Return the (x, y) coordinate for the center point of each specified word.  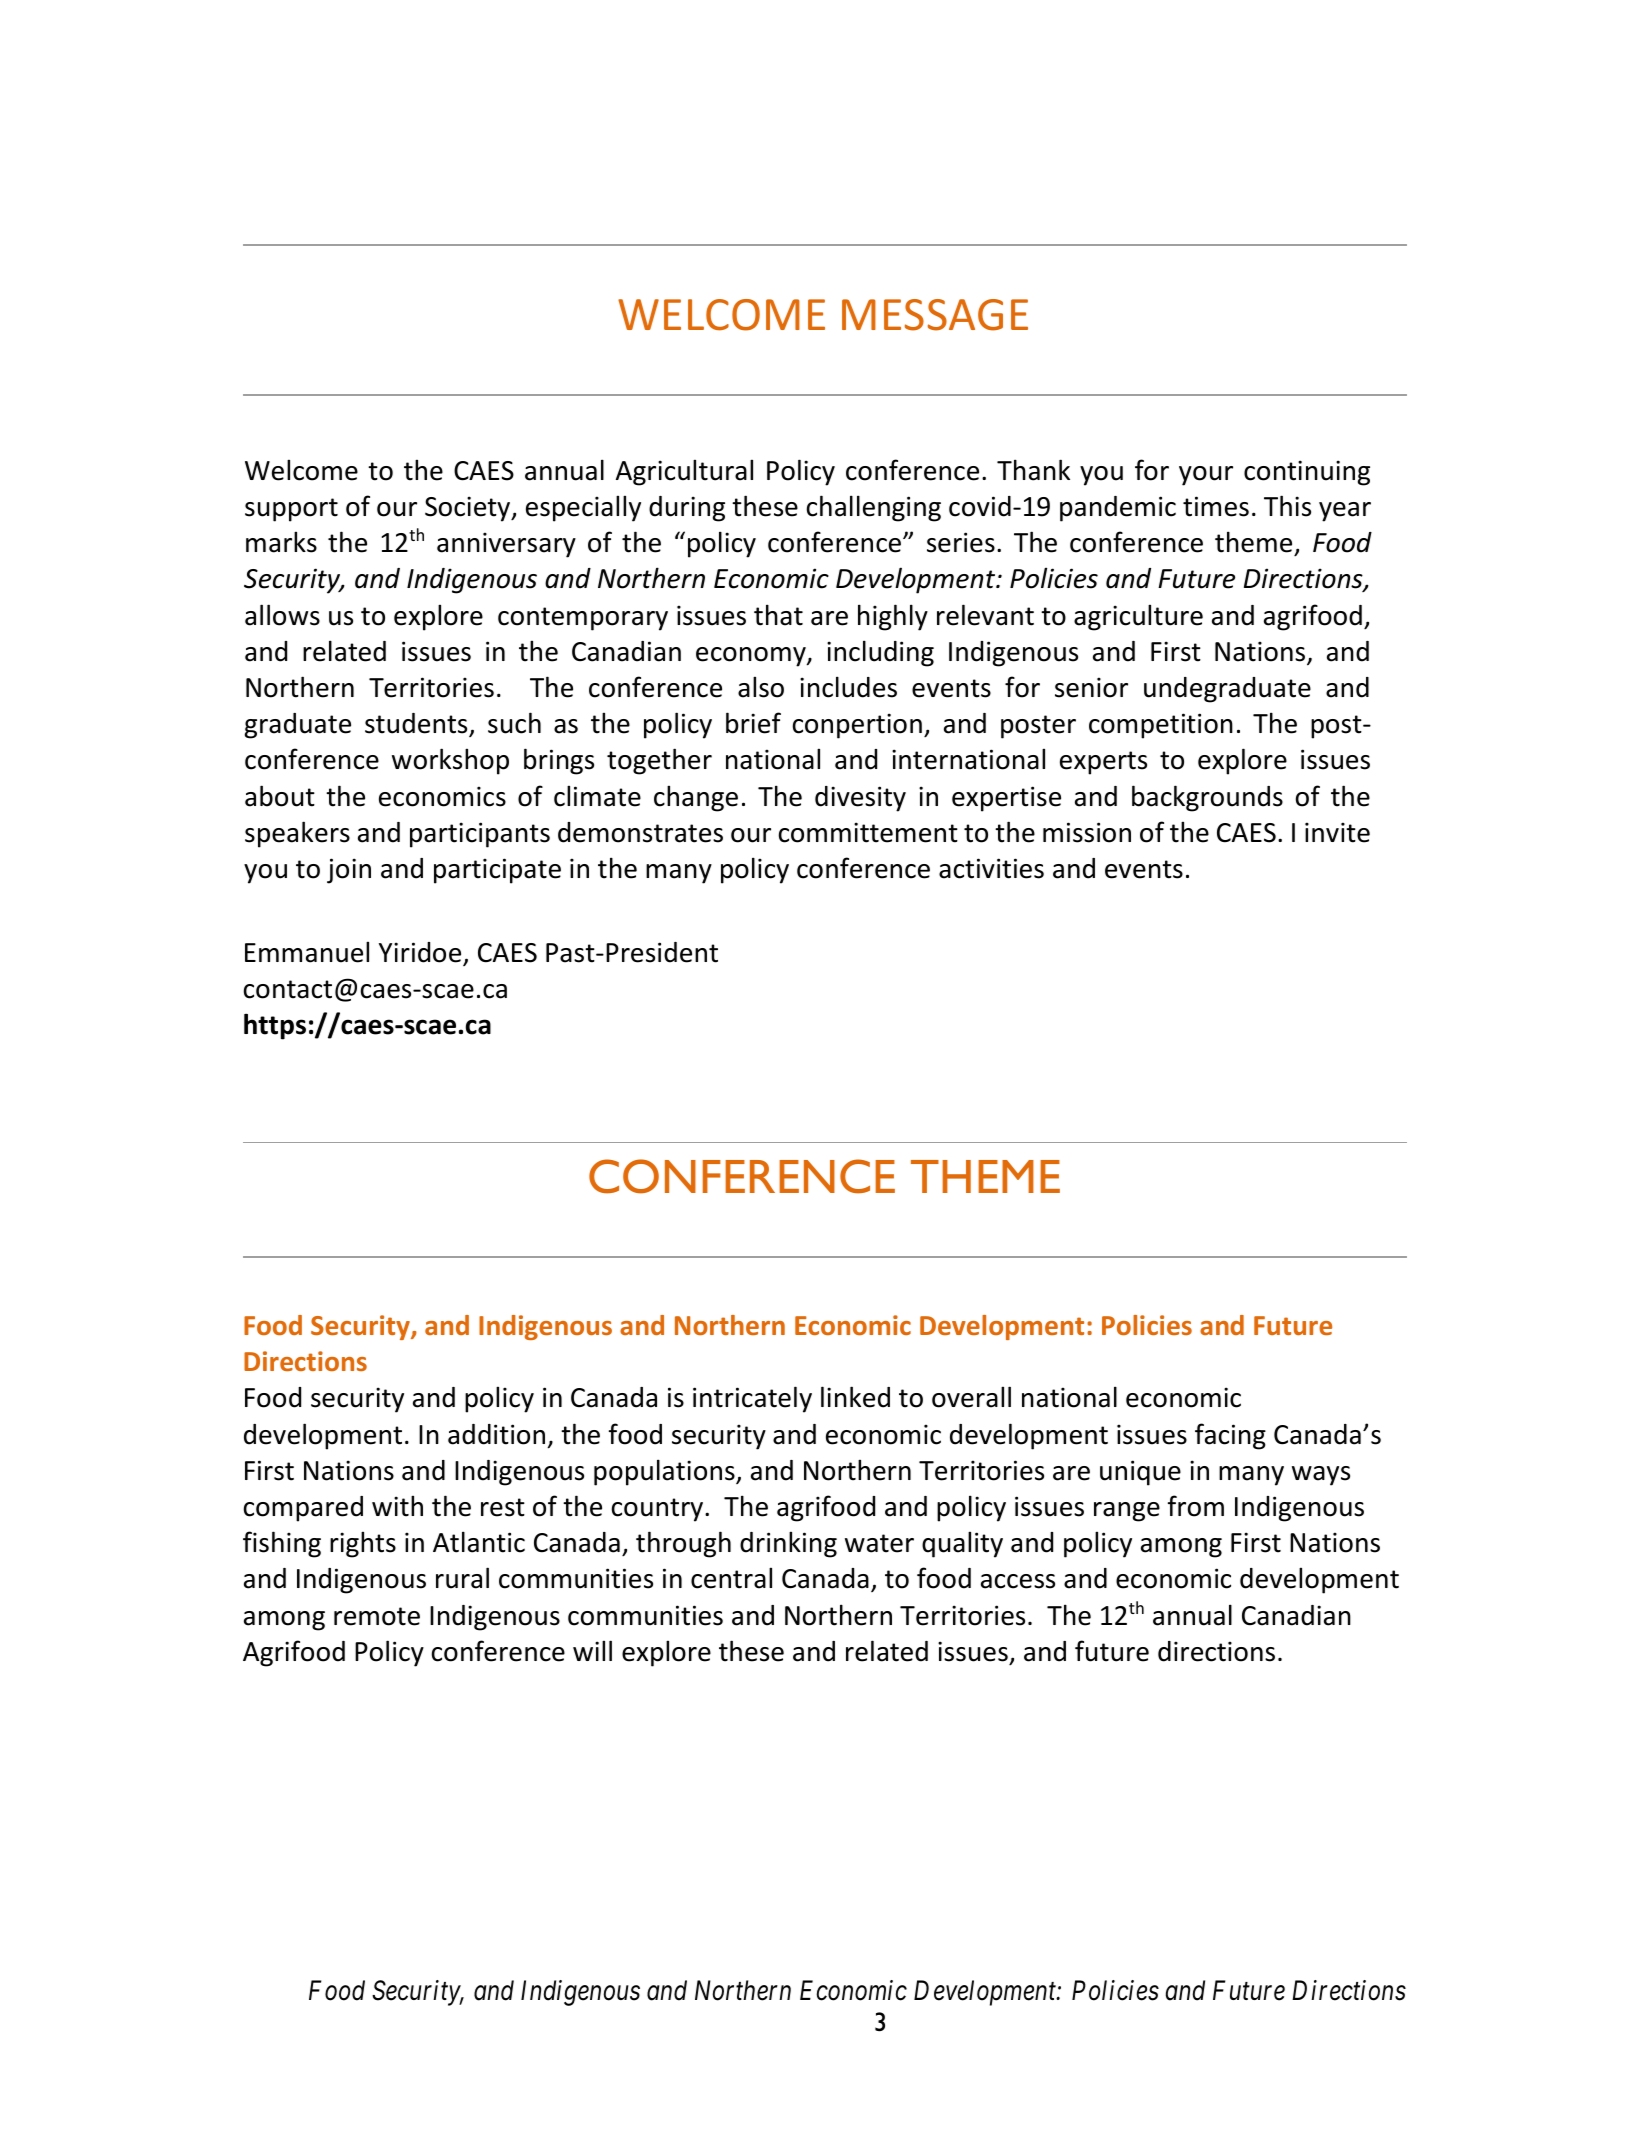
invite (1337, 832)
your (1206, 476)
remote (377, 1616)
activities (991, 868)
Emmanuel (307, 952)
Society (469, 509)
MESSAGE (935, 315)
